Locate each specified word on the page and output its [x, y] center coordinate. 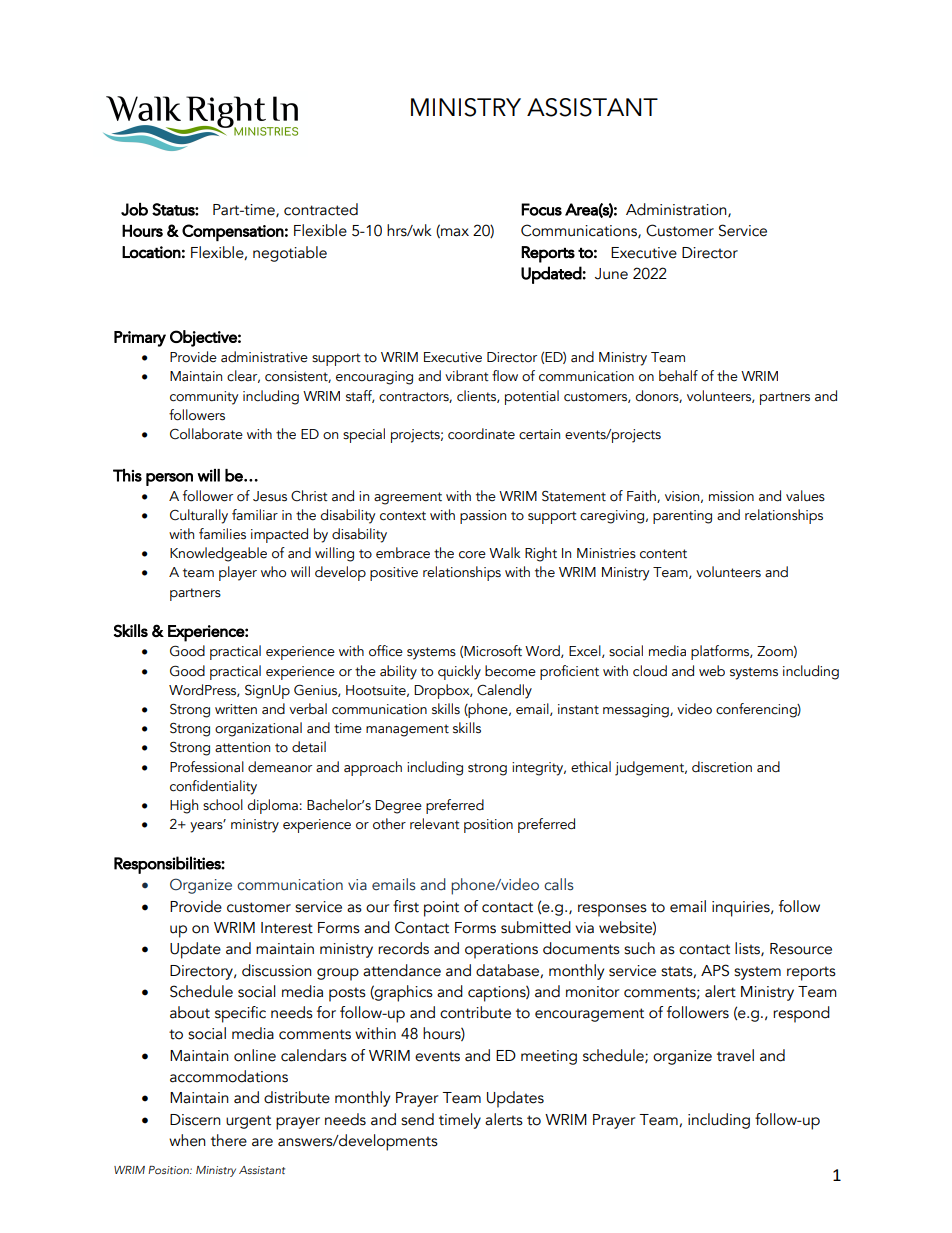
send [417, 1119]
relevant [435, 824]
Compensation [233, 232]
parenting [682, 517]
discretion [722, 767]
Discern [195, 1120]
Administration [677, 210]
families [222, 534]
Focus [541, 209]
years [207, 826]
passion [483, 517]
